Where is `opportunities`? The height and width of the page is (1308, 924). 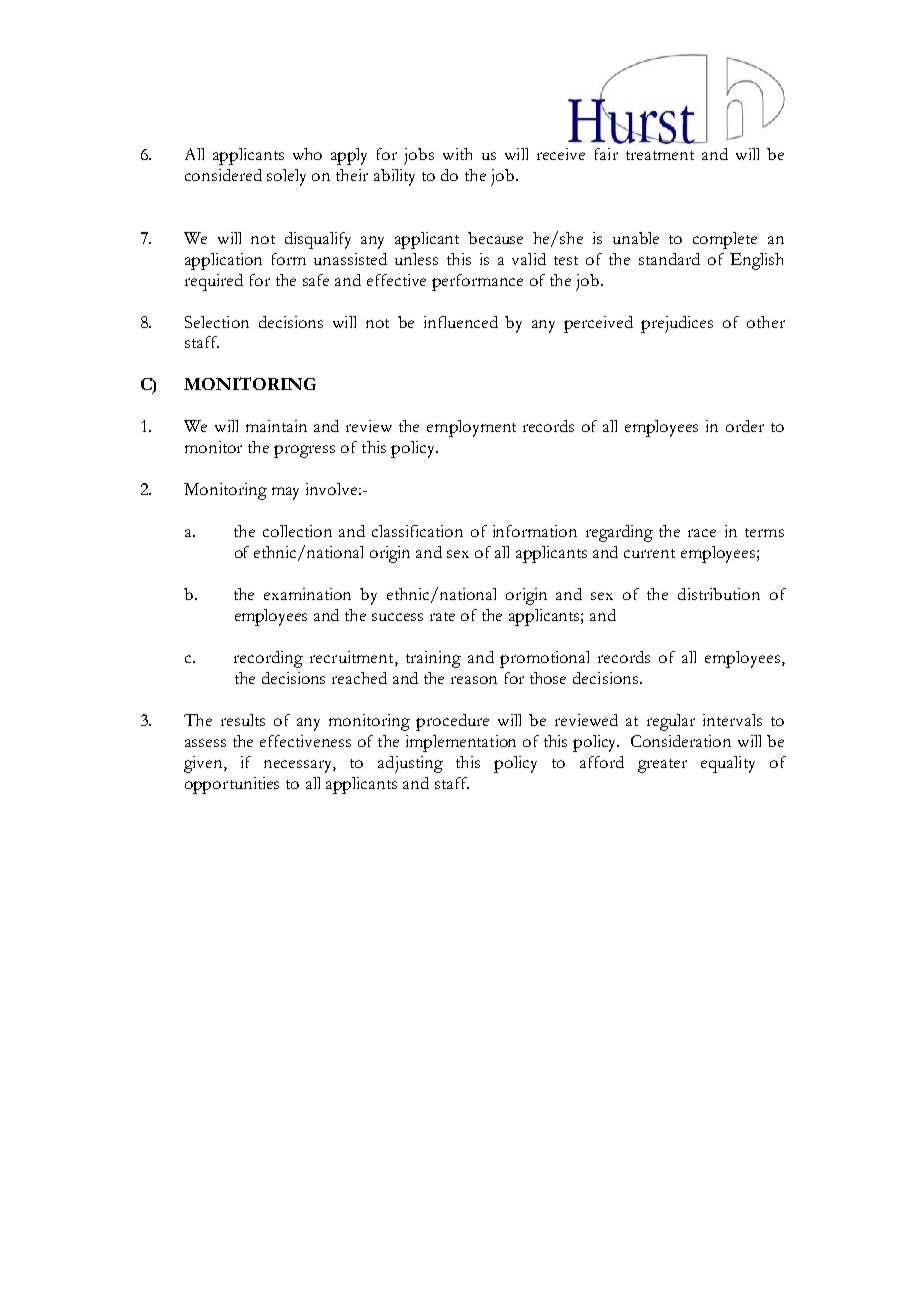 opportunities is located at coordinates (232, 785).
